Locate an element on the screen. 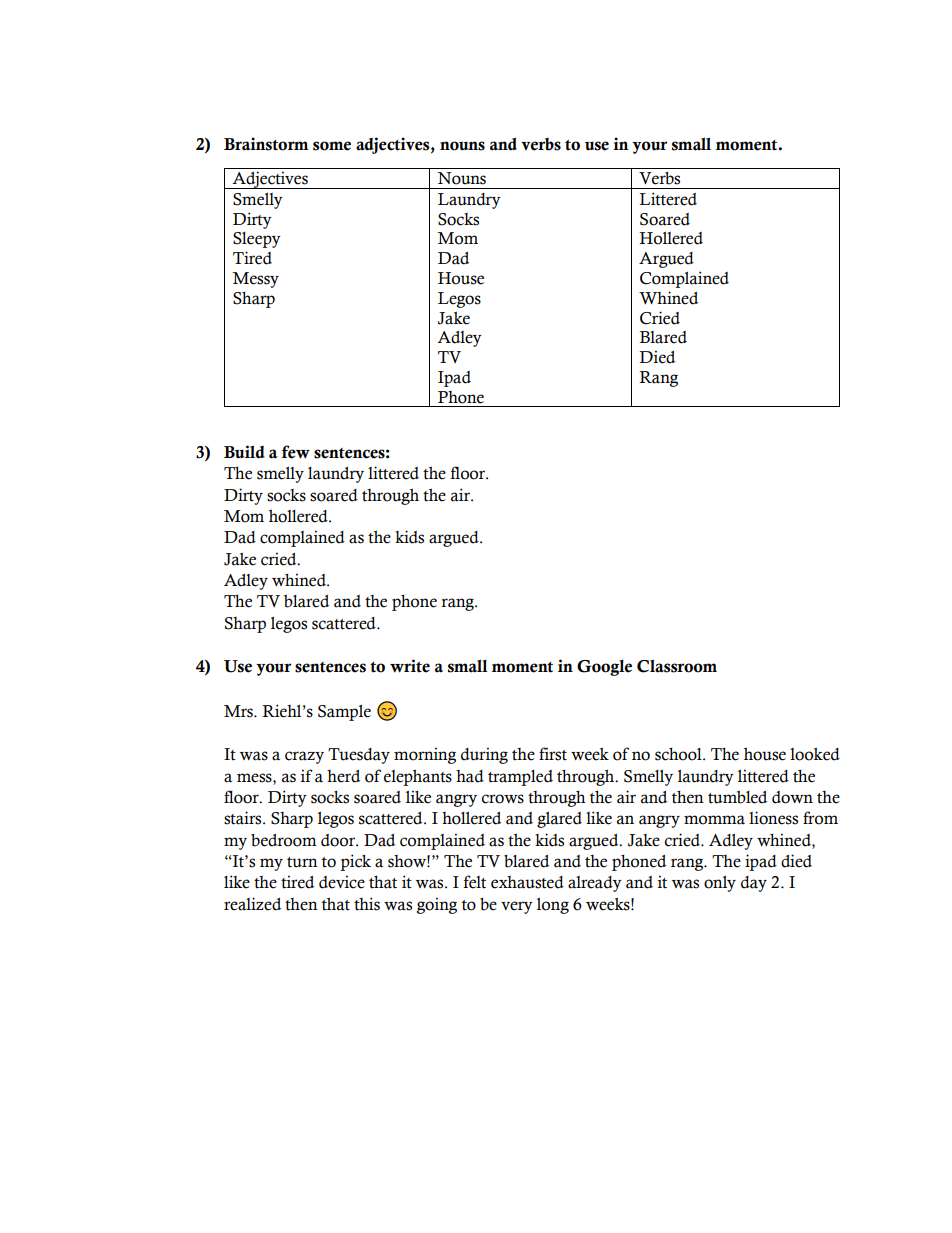 The image size is (952, 1233). looked is located at coordinates (815, 754).
